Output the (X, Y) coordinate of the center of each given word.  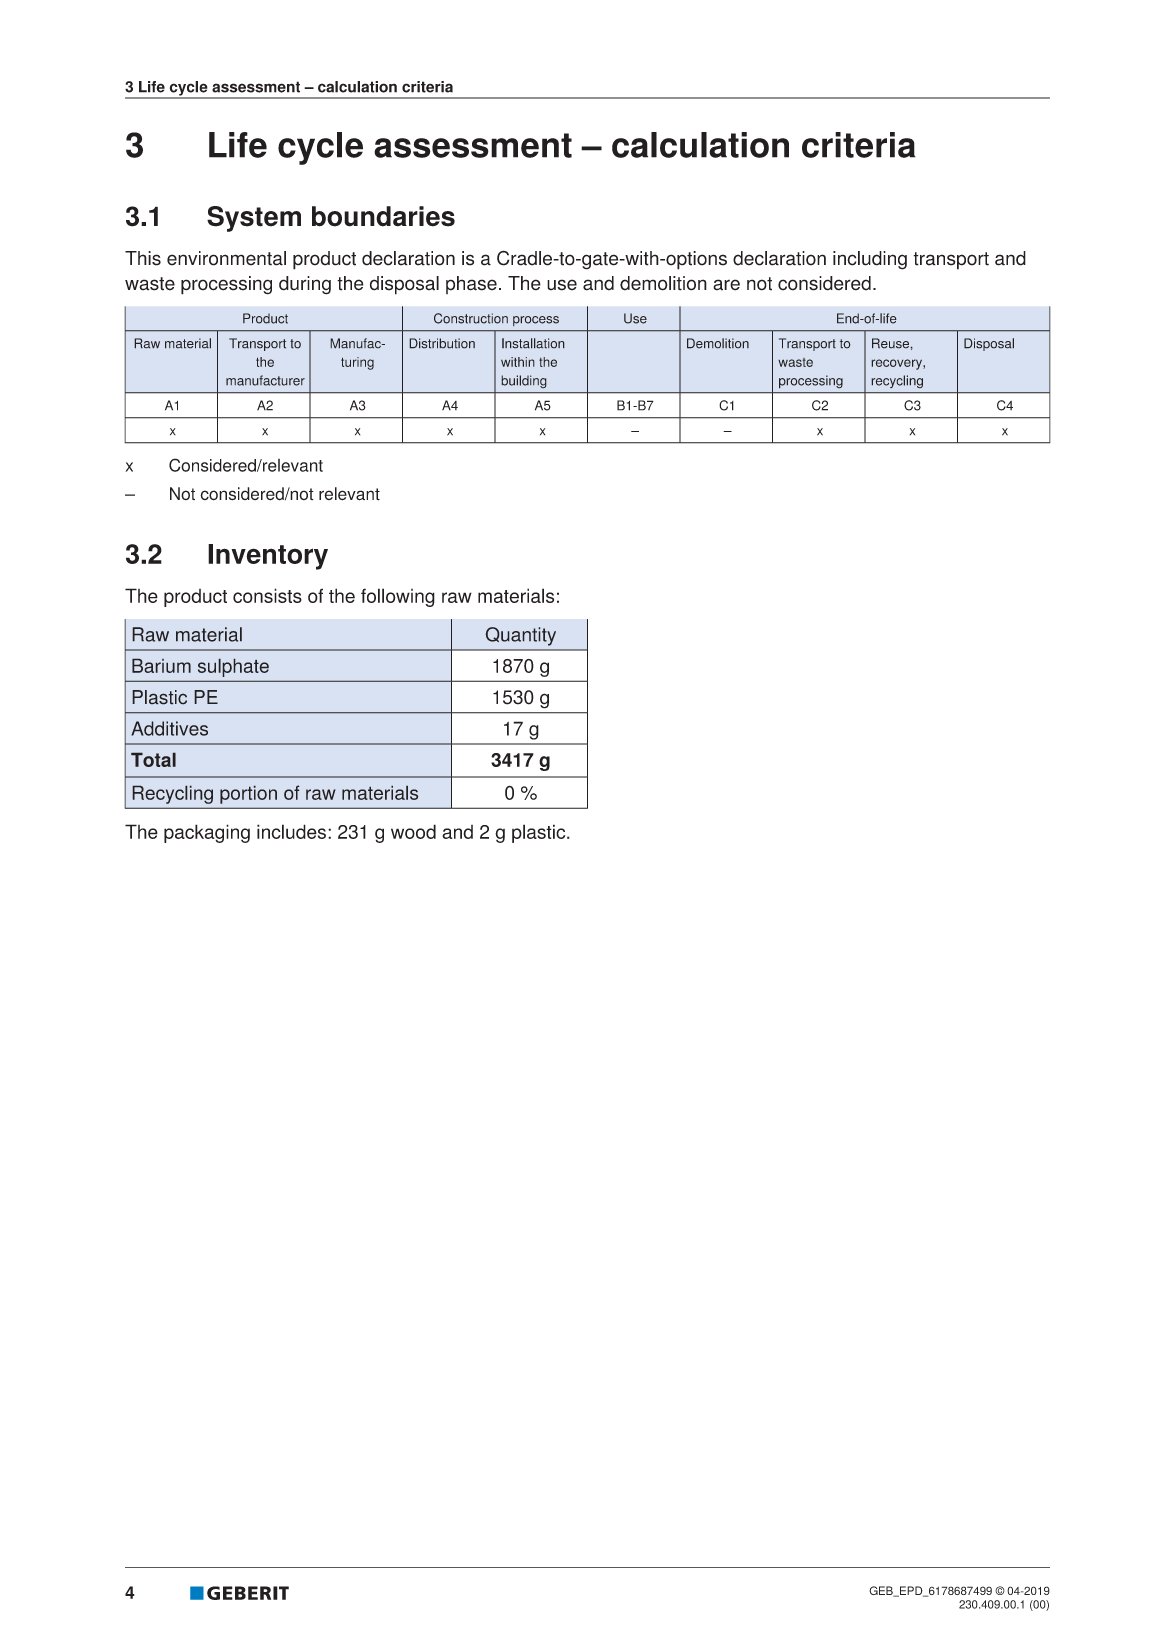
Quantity (520, 636)
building (524, 382)
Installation (533, 343)
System (254, 219)
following (398, 597)
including (870, 260)
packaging (207, 833)
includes (291, 831)
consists (267, 595)
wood (413, 831)
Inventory (268, 557)
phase (471, 285)
